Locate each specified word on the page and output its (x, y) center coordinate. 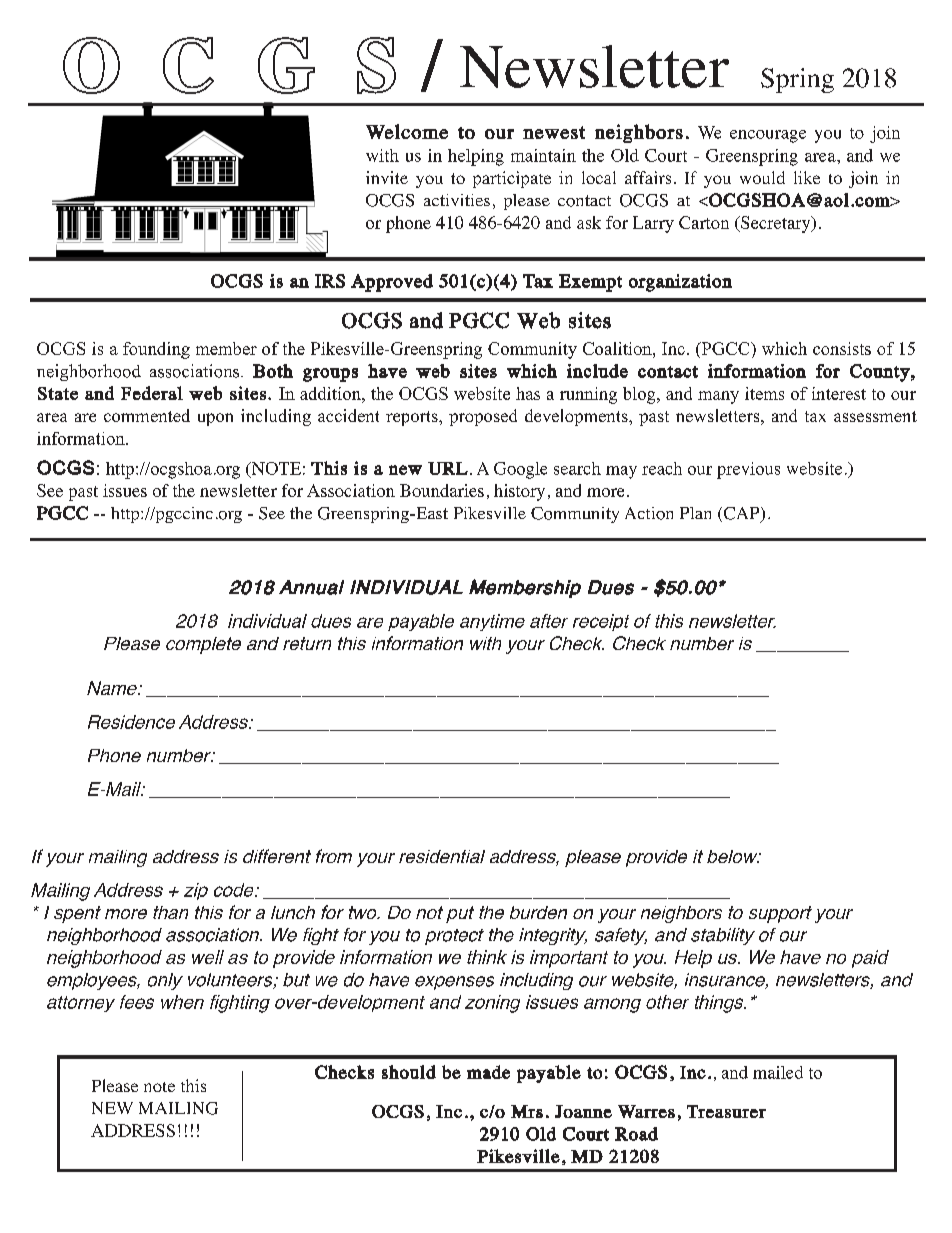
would (762, 177)
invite (387, 177)
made (488, 1072)
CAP (741, 514)
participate (512, 179)
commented (147, 415)
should (409, 1072)
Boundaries (442, 490)
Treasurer (726, 1111)
